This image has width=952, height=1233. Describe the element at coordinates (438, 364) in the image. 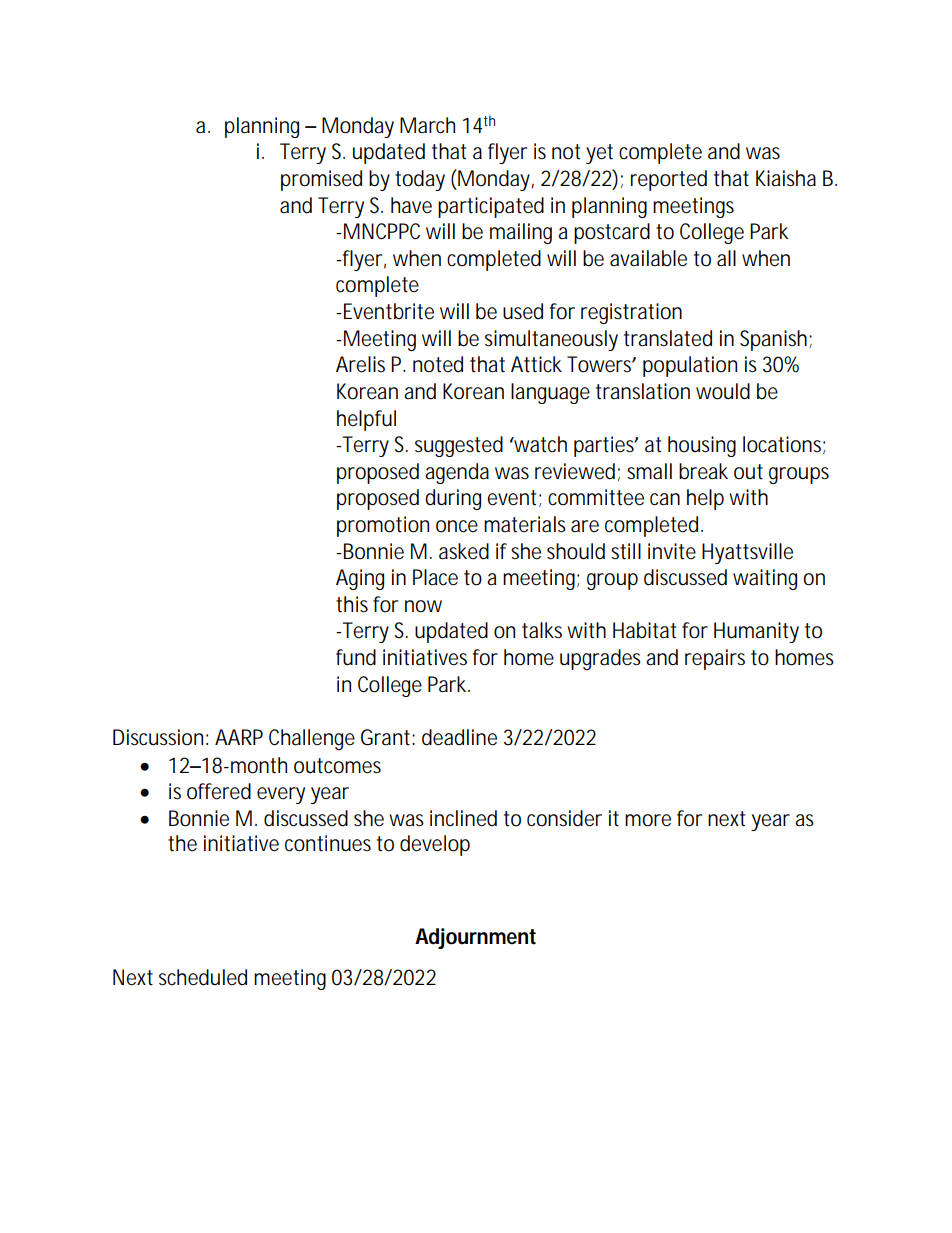

I see `noted` at that location.
